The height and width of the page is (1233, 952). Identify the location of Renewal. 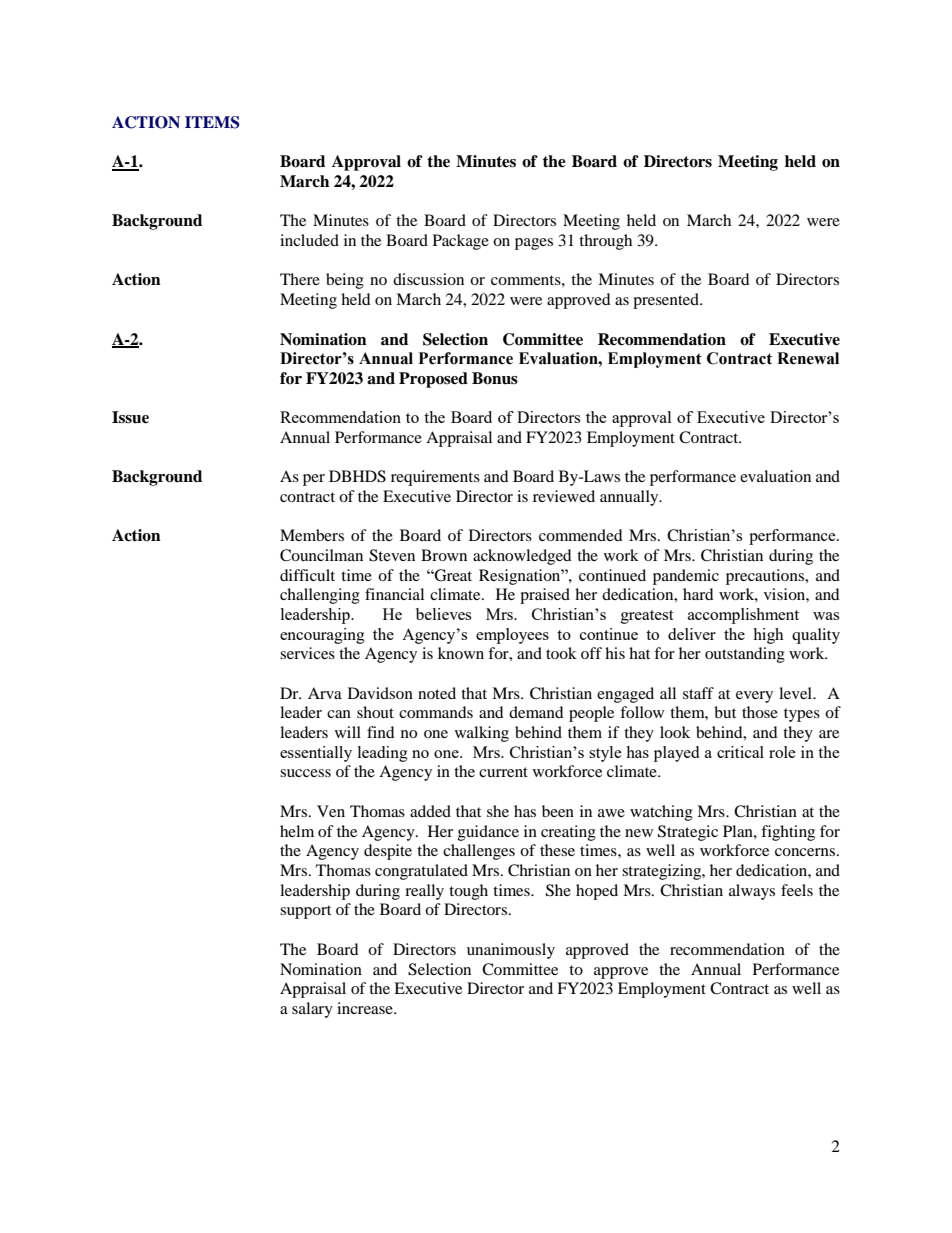
(808, 358).
